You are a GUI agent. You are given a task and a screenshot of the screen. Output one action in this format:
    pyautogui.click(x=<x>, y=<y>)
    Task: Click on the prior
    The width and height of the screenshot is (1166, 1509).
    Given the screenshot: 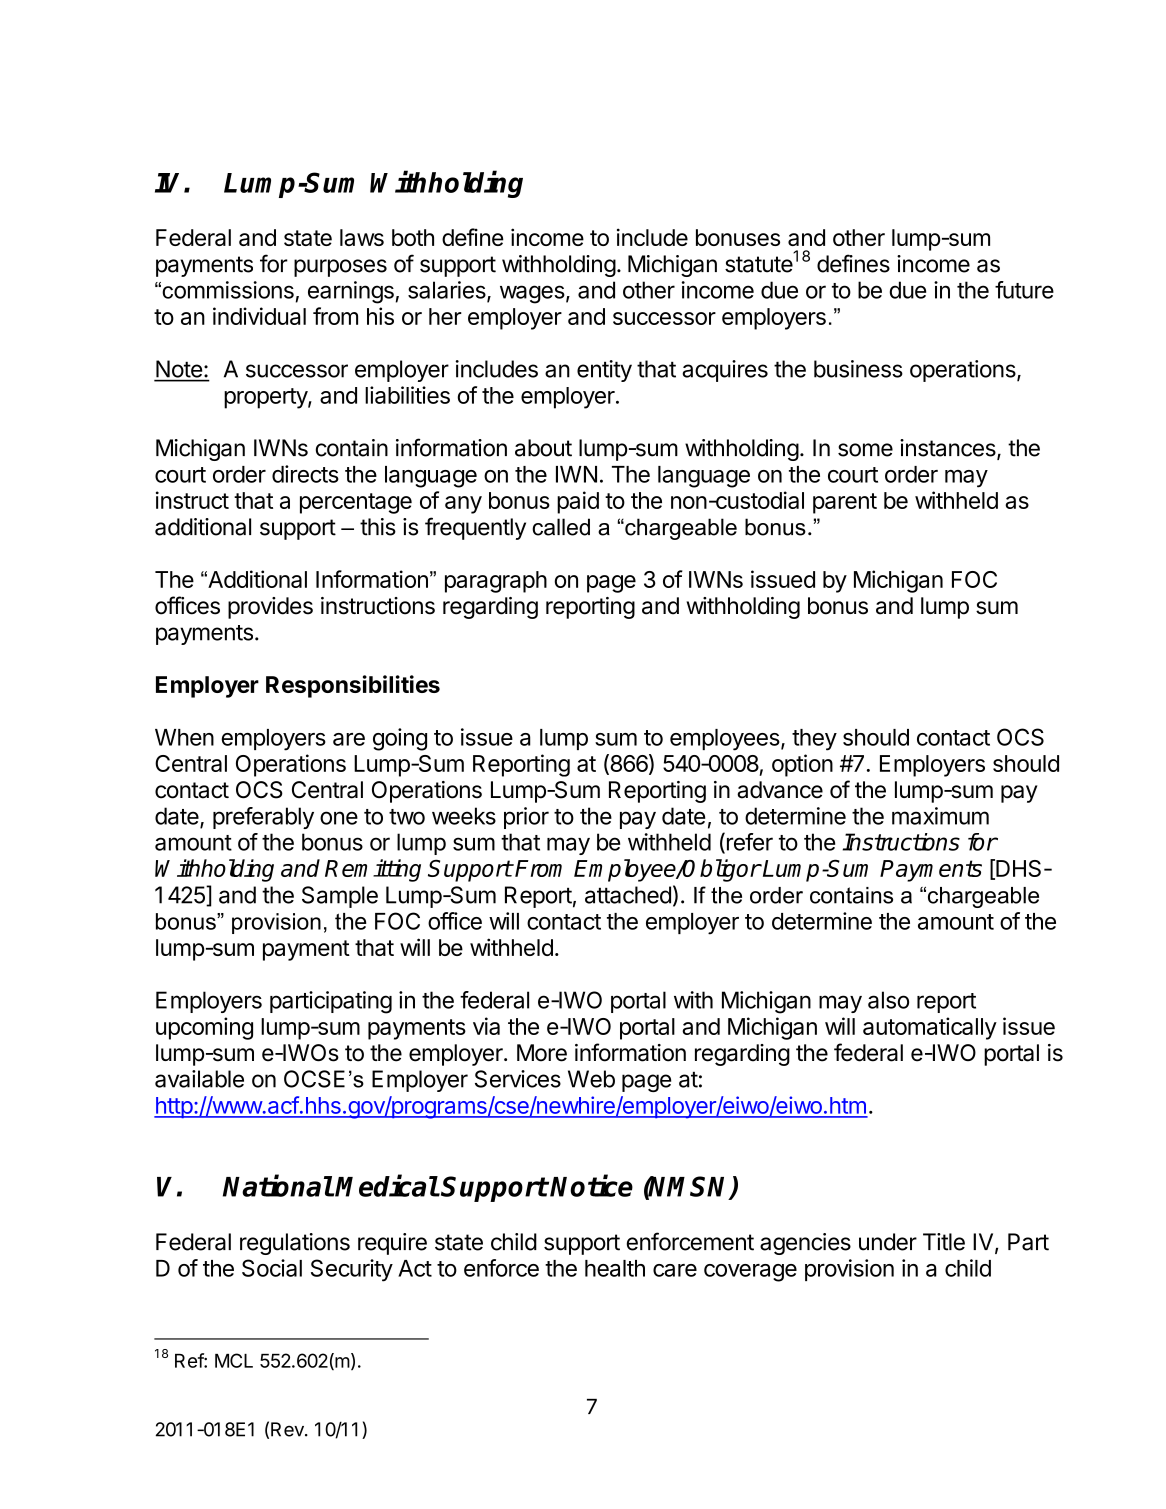 What is the action you would take?
    pyautogui.click(x=526, y=818)
